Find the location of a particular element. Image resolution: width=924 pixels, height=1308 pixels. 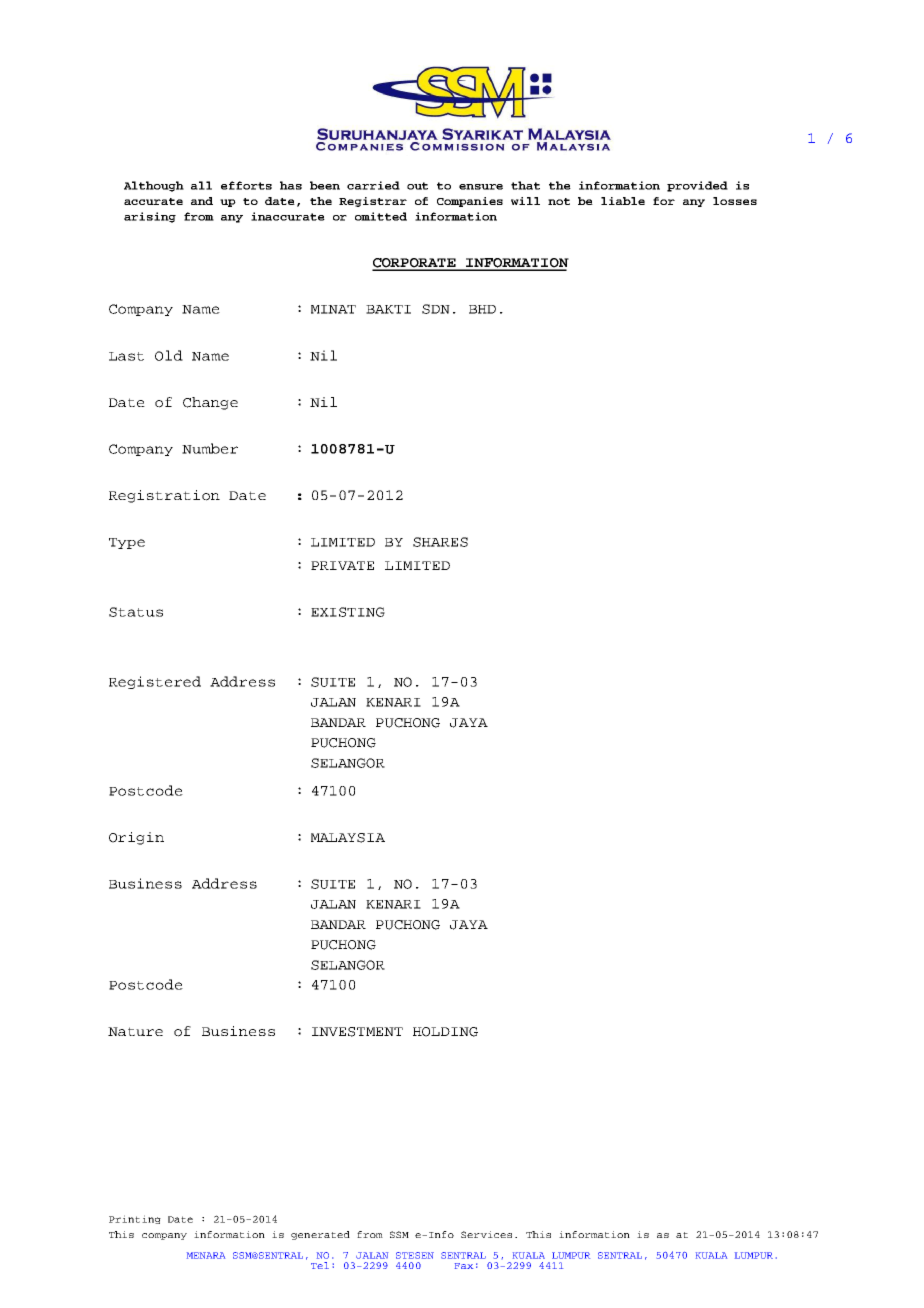

MALAYSIA is located at coordinates (348, 838).
